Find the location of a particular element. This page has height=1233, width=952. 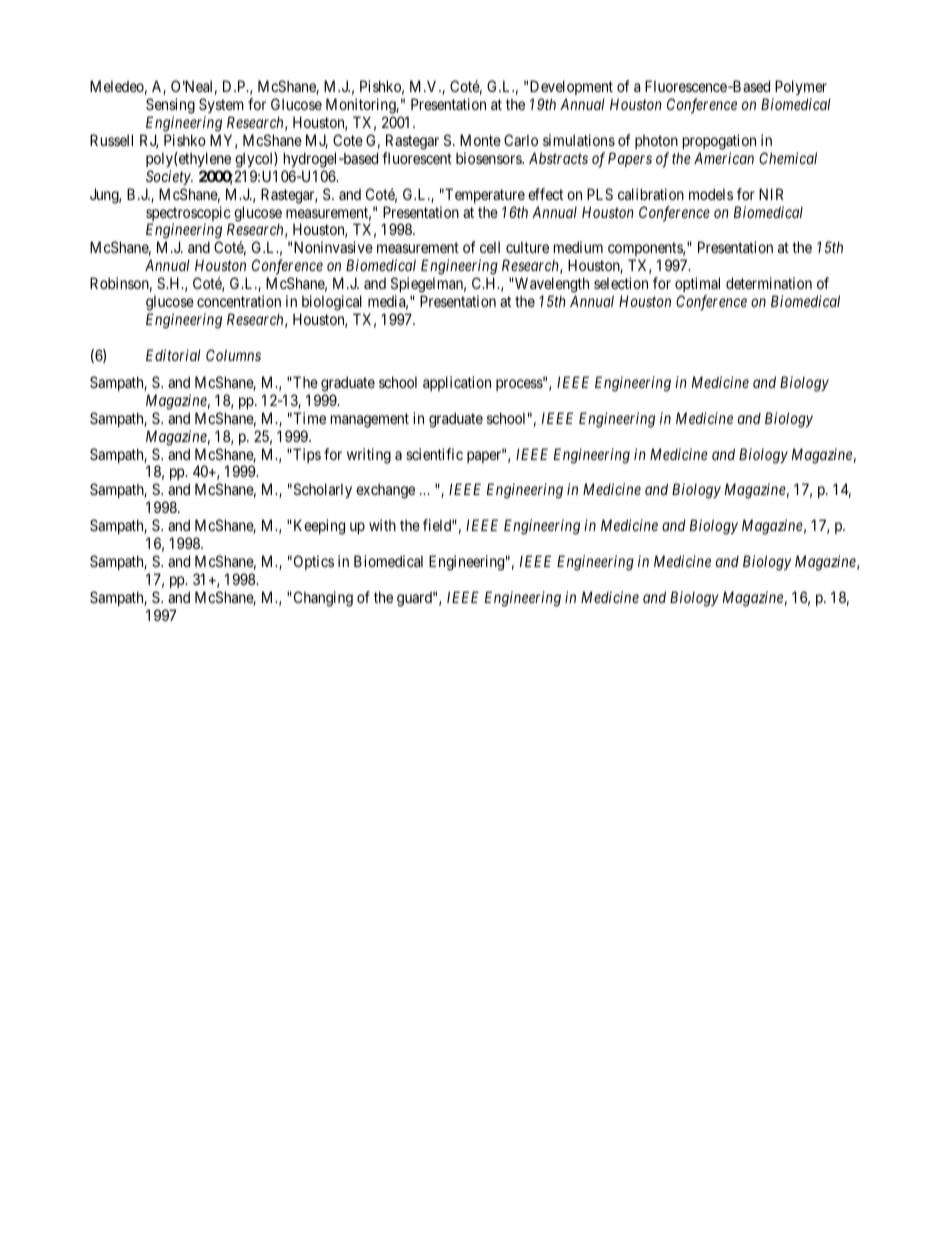

with is located at coordinates (382, 525).
